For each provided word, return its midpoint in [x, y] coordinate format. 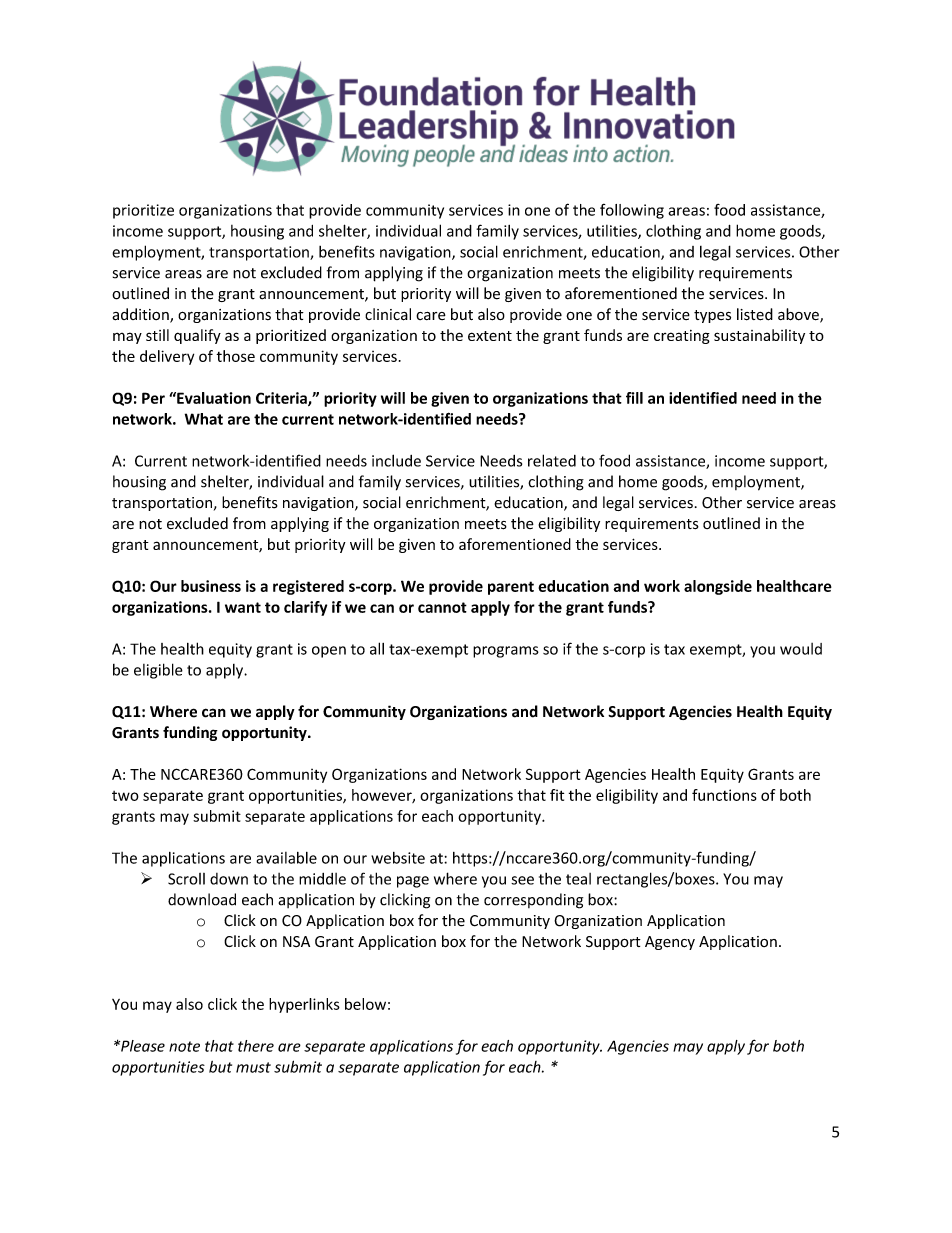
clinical [388, 314]
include [396, 460]
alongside [718, 587]
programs [506, 652]
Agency [670, 943]
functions [724, 795]
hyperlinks [304, 1005]
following [632, 211]
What [204, 419]
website [398, 858]
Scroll [186, 879]
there [256, 1046]
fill [634, 398]
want [243, 607]
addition [141, 315]
